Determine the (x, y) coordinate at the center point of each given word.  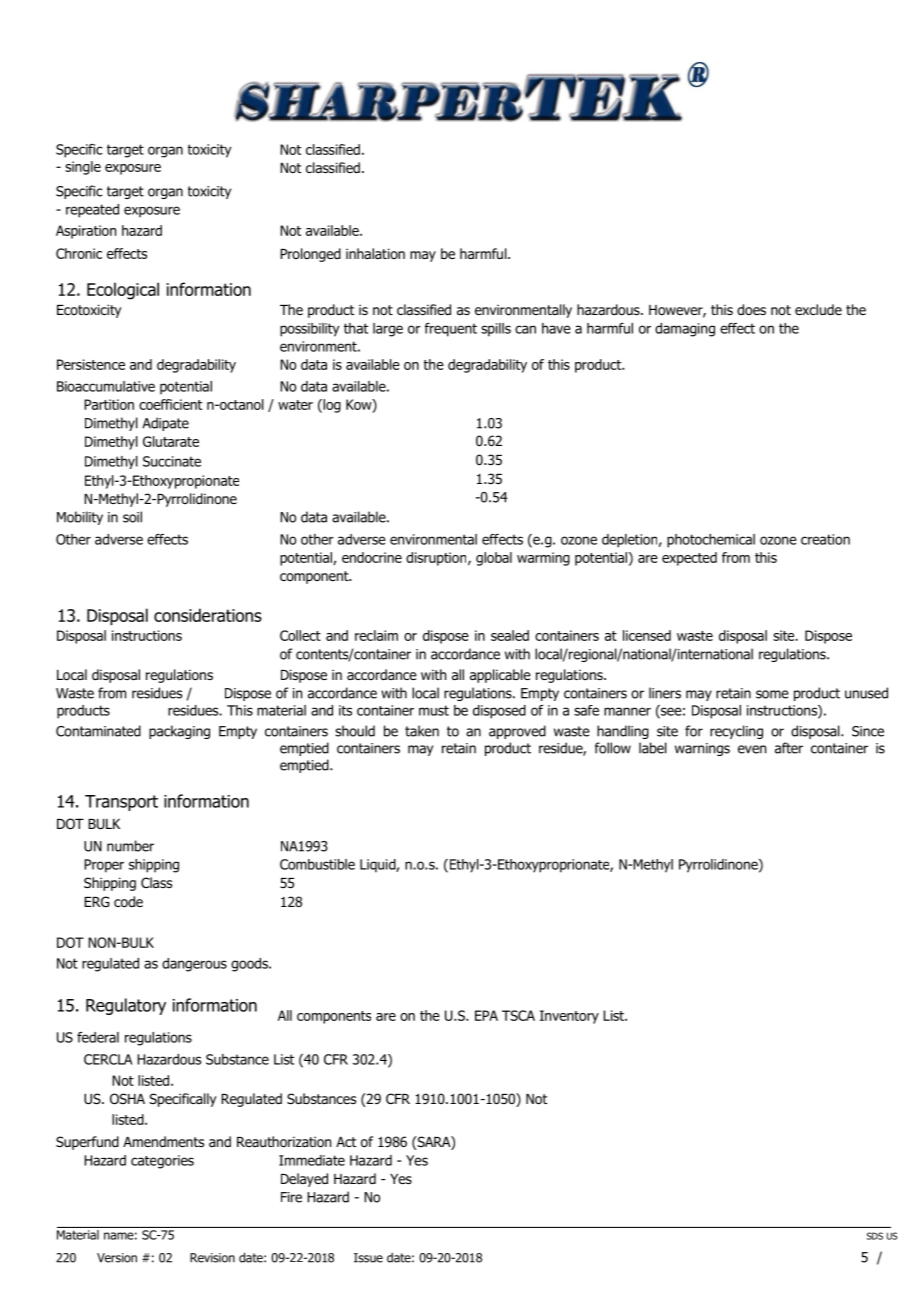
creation (825, 539)
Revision (212, 1258)
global (494, 559)
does (751, 310)
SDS (875, 1236)
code (128, 902)
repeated (92, 211)
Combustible (317, 864)
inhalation (375, 254)
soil (132, 517)
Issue (368, 1258)
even (752, 749)
